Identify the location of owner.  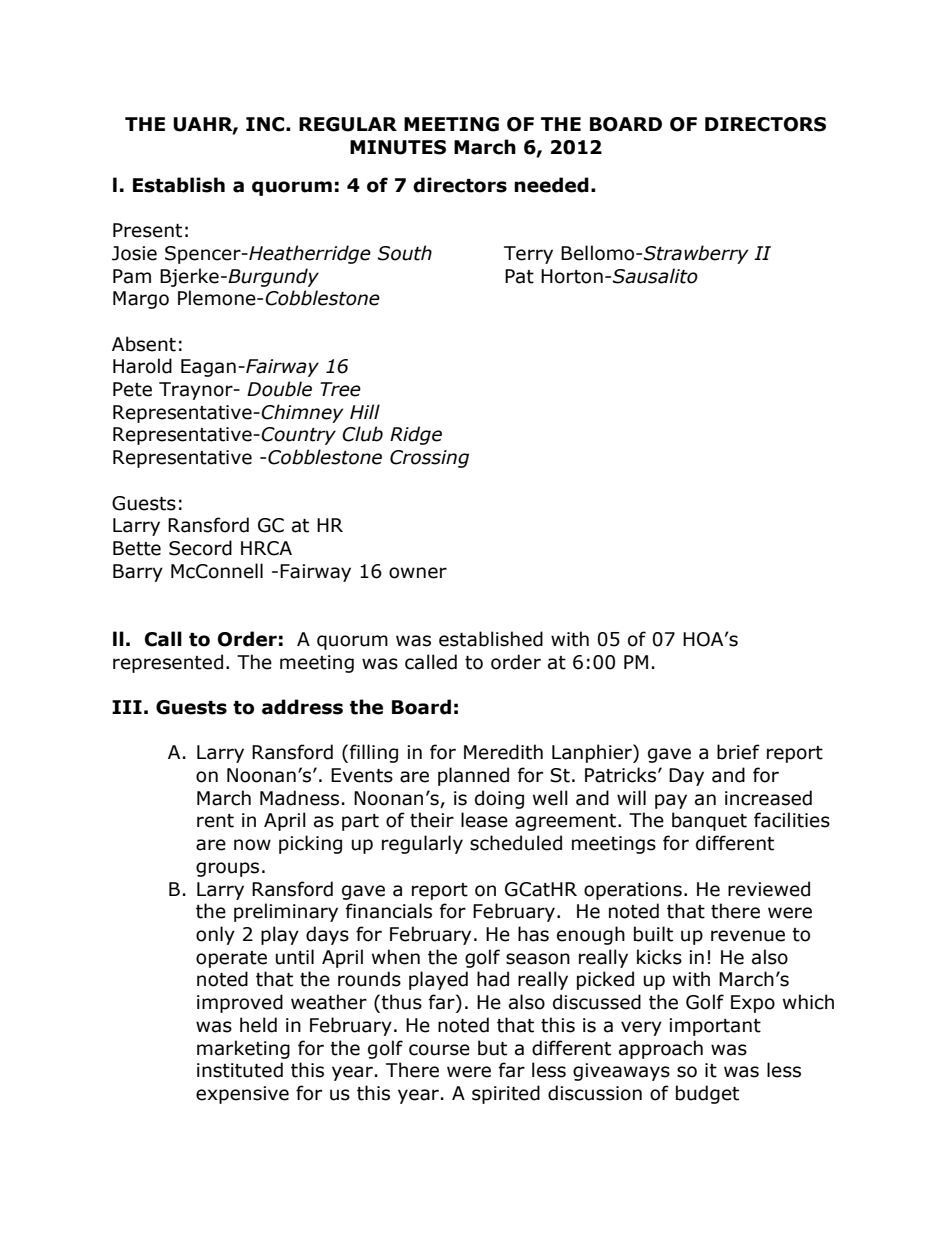
(418, 573).
